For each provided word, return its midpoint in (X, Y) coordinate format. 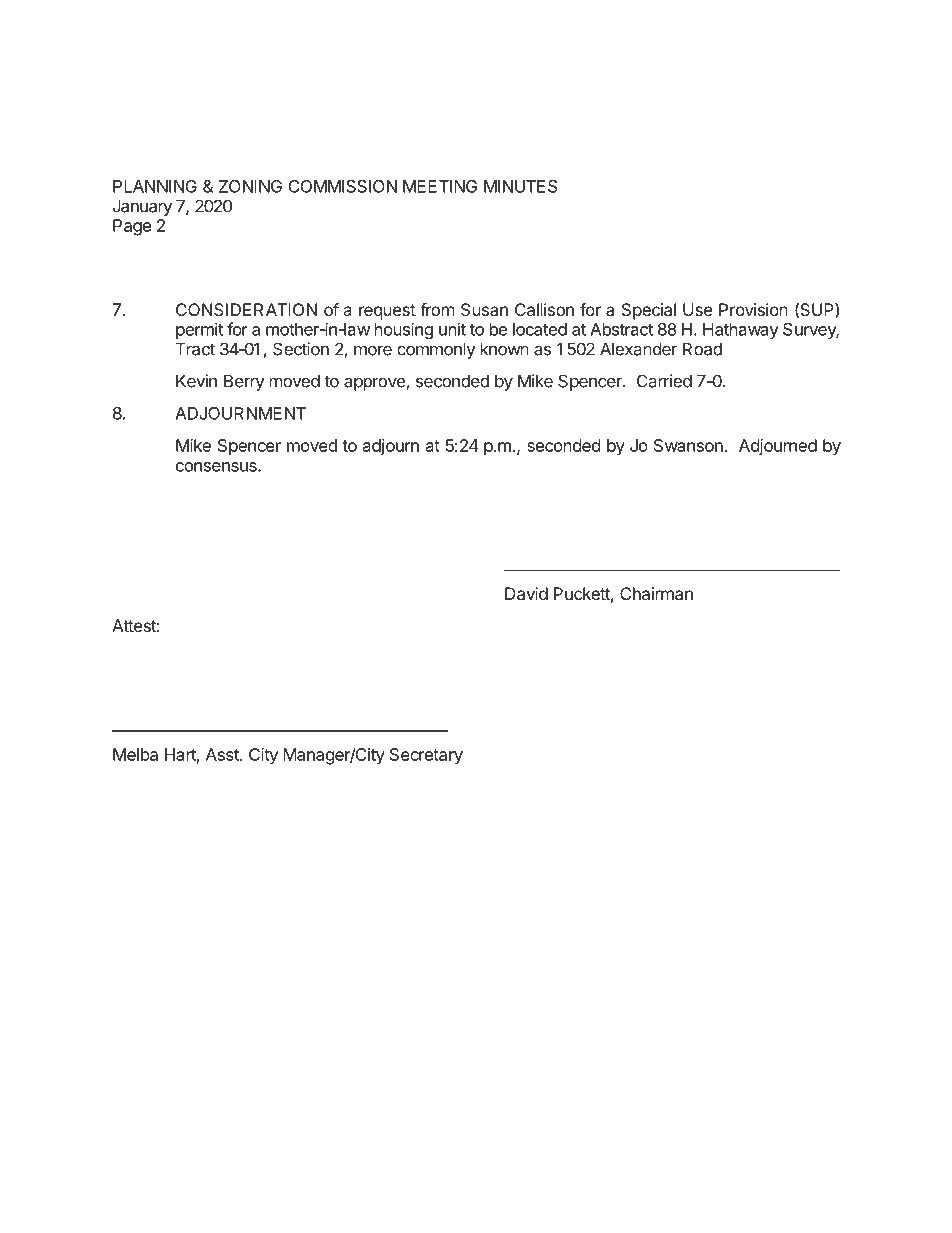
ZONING (250, 186)
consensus (217, 467)
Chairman (656, 593)
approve (375, 384)
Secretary (426, 756)
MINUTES (521, 186)
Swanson (689, 445)
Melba (135, 754)
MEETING (440, 186)
